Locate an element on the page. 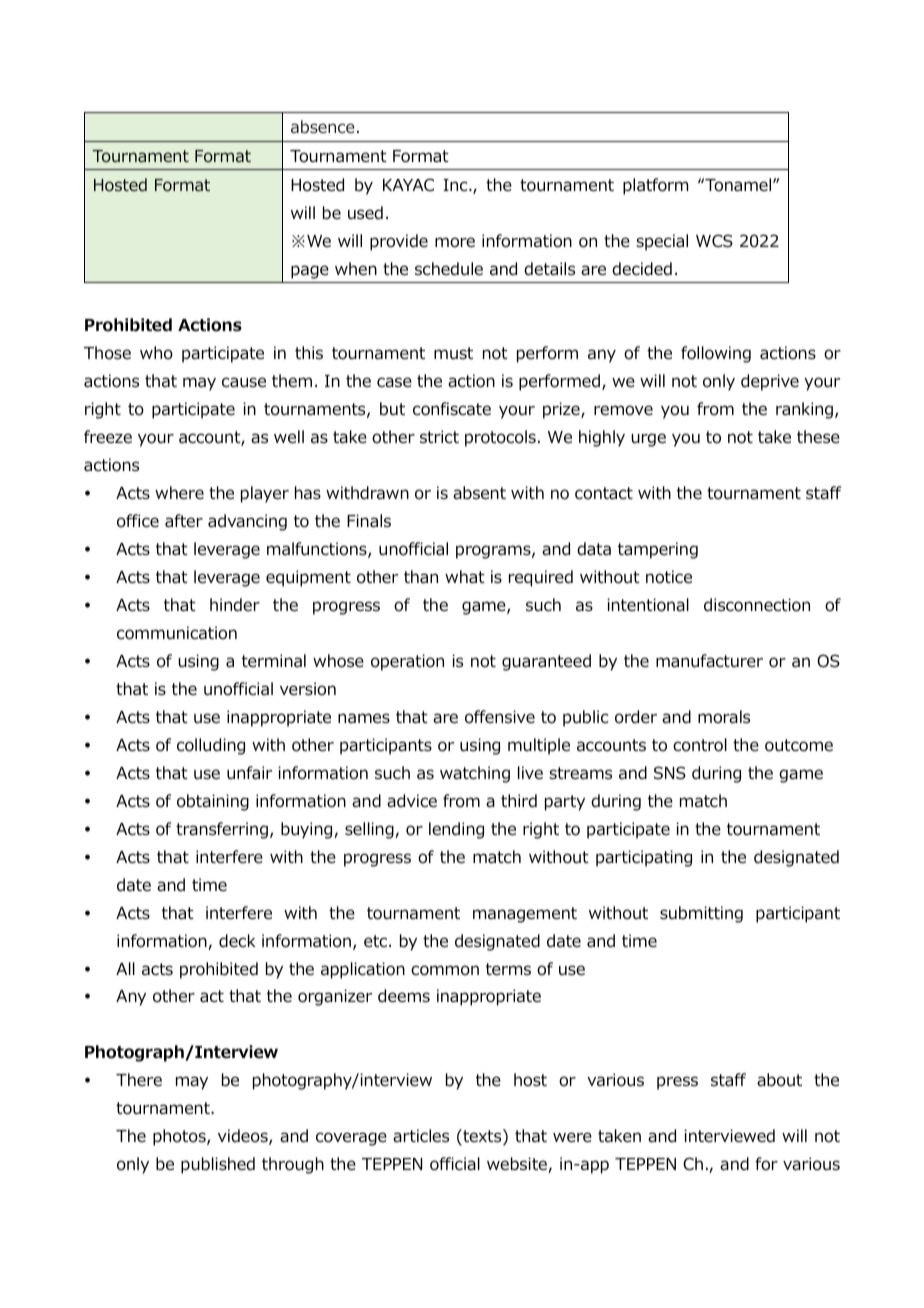  confiscate is located at coordinates (452, 409).
